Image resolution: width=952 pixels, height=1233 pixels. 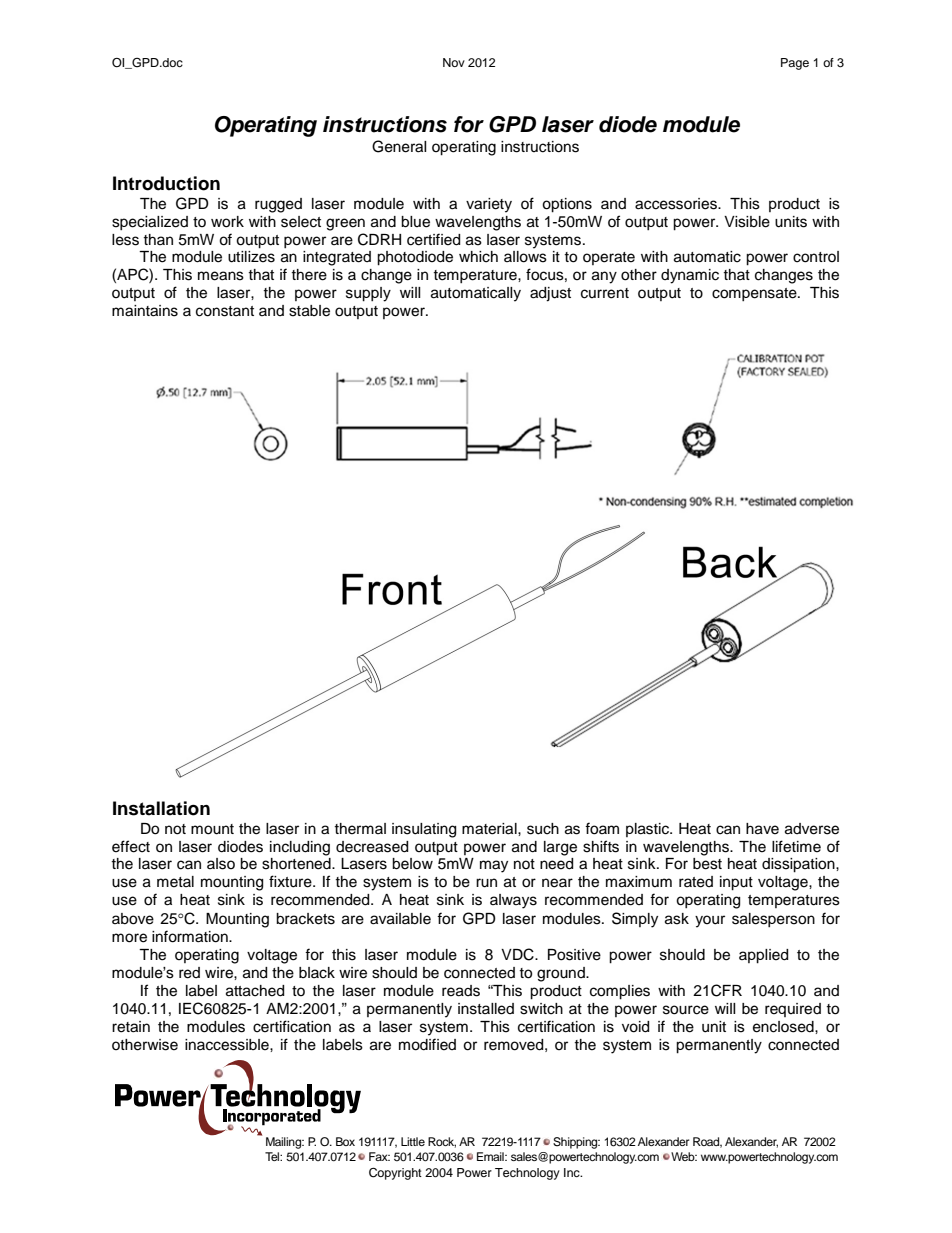 What do you see at coordinates (454, 62) in the image?
I see `Nov` at bounding box center [454, 62].
